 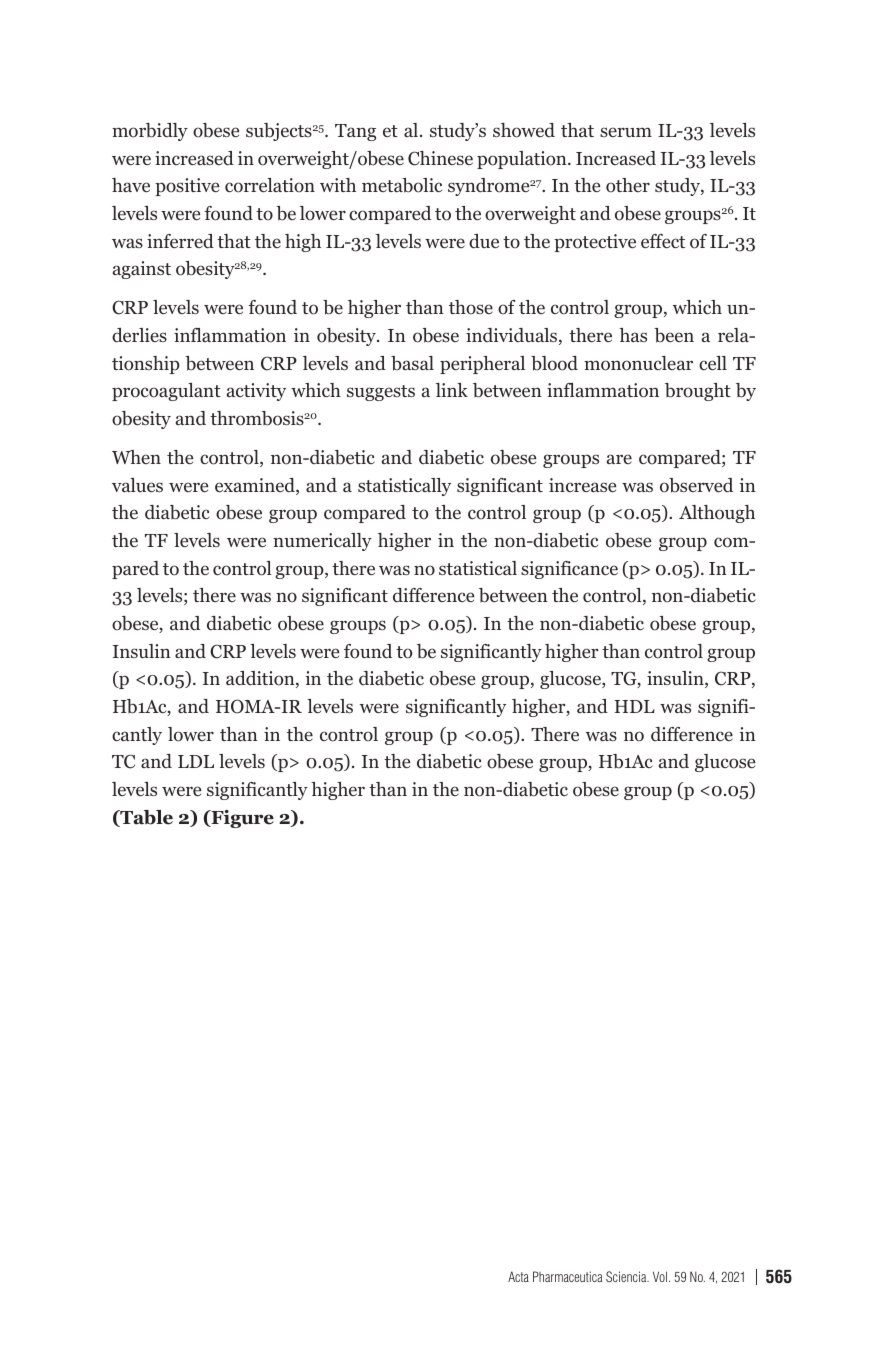 What do you see at coordinates (696, 485) in the screenshot?
I see `observed` at bounding box center [696, 485].
